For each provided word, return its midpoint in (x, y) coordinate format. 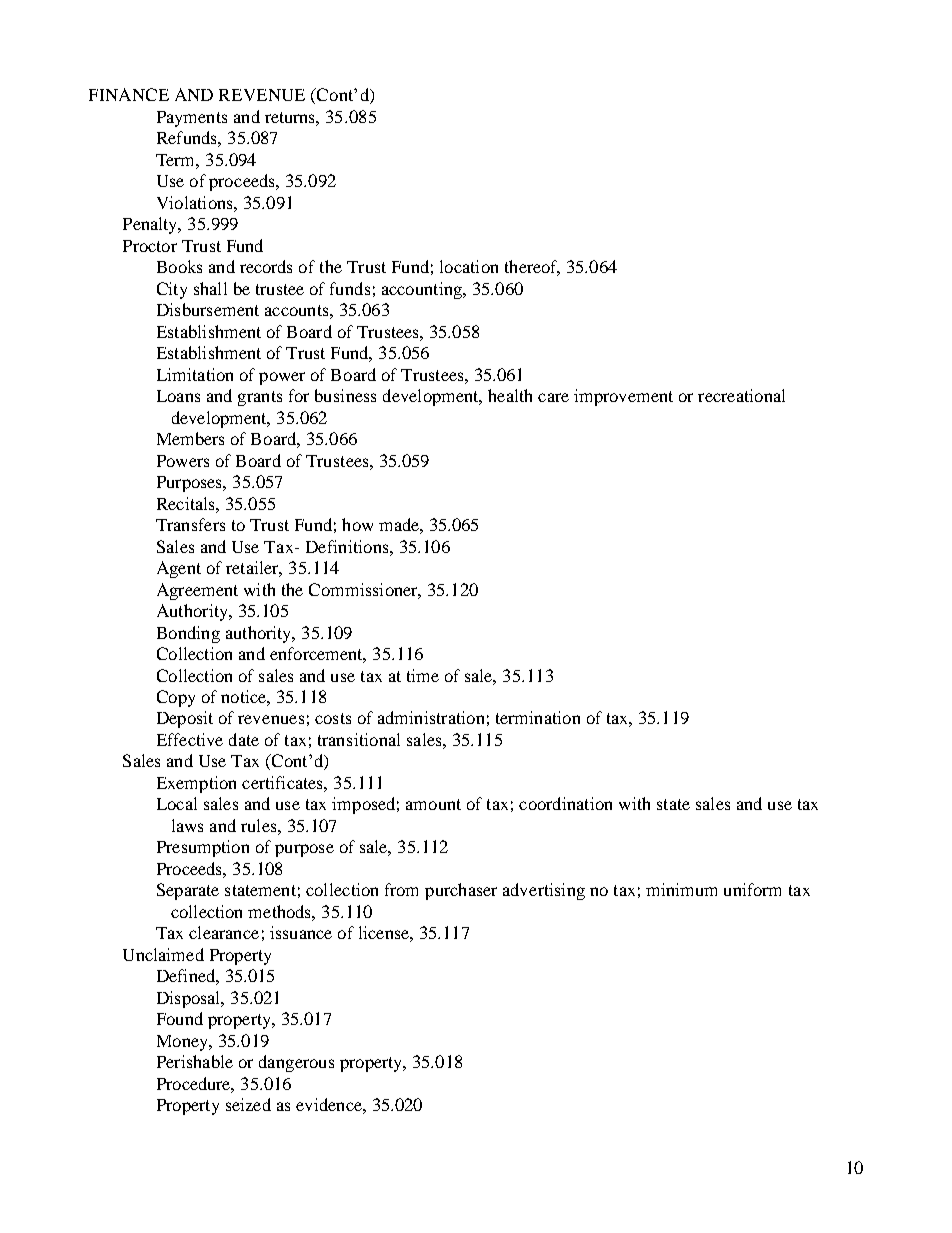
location (469, 266)
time (423, 675)
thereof (532, 268)
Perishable (195, 1061)
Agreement (197, 591)
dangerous (296, 1063)
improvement (623, 397)
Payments (192, 119)
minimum (681, 889)
